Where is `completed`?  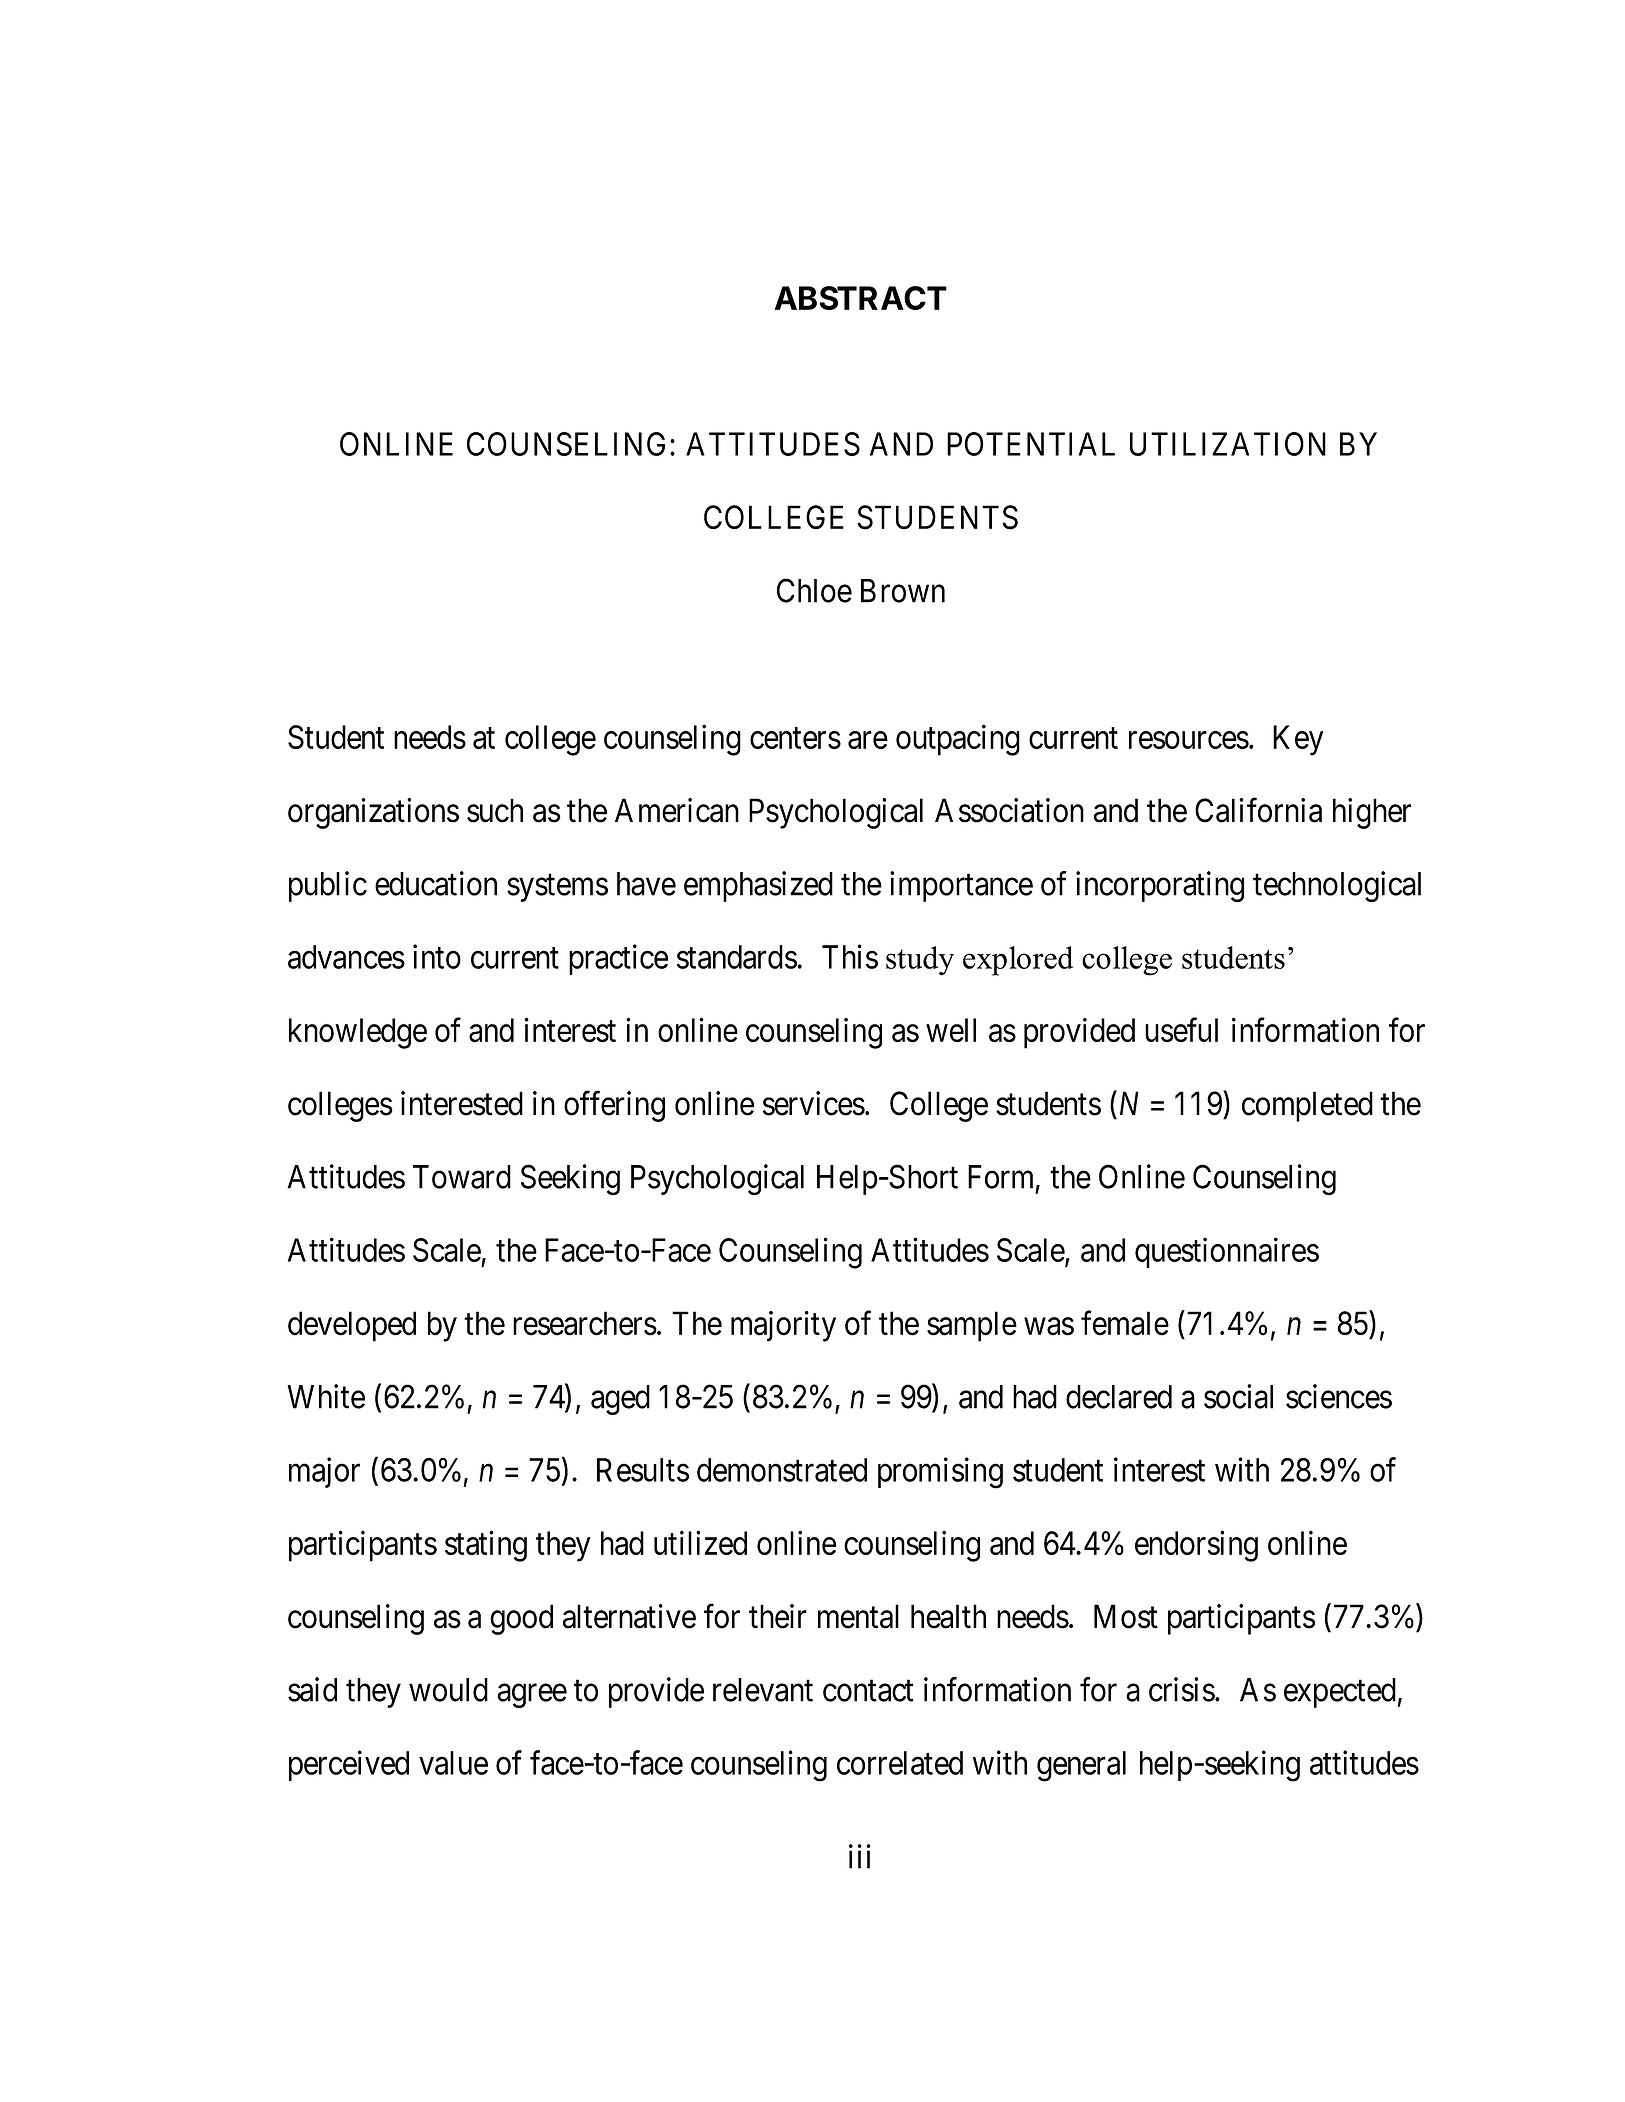
completed is located at coordinates (1307, 1106).
